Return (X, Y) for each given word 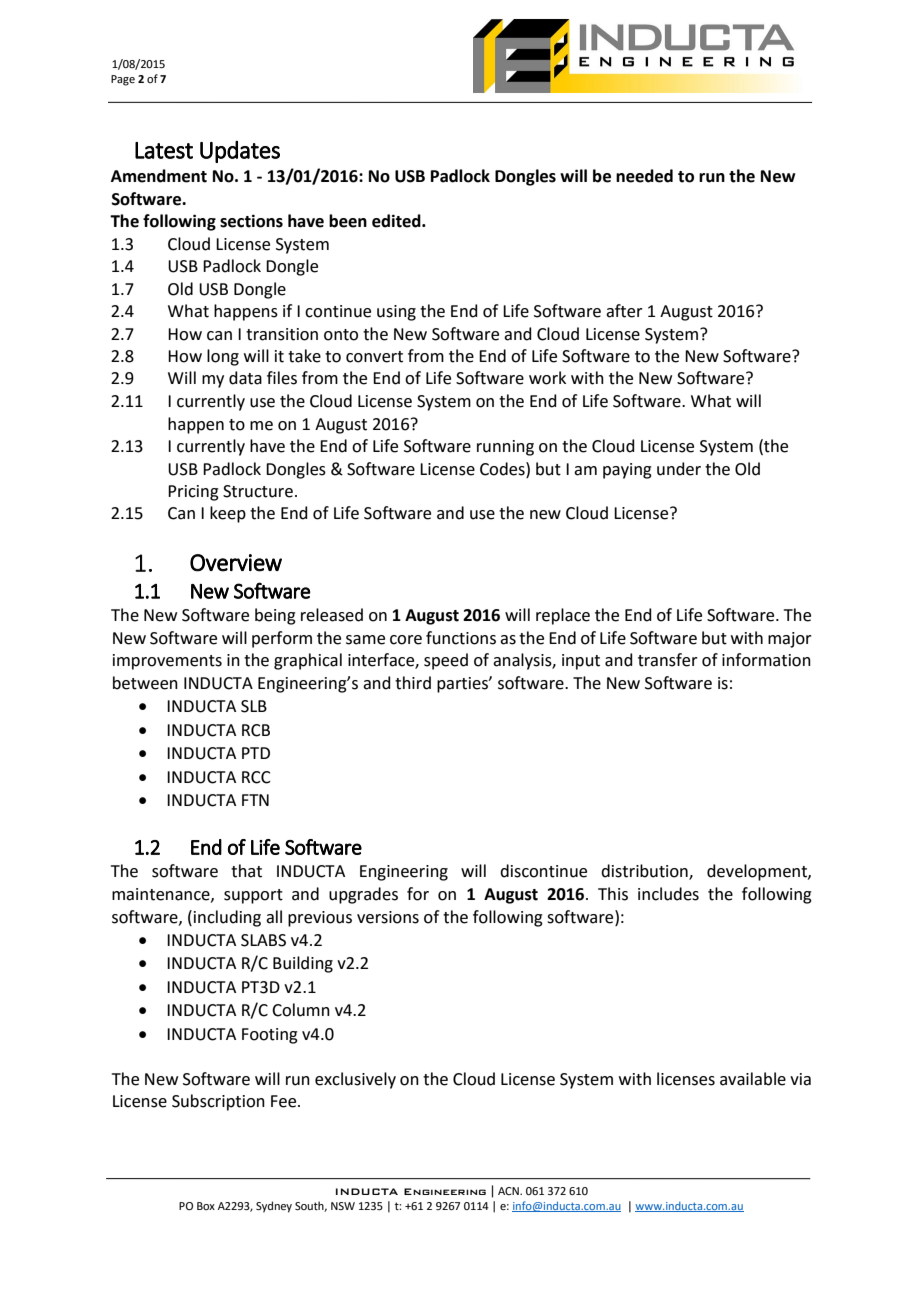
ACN (509, 1191)
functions (461, 638)
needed (644, 176)
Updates (240, 152)
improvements (167, 662)
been (348, 221)
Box (206, 1206)
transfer (668, 660)
